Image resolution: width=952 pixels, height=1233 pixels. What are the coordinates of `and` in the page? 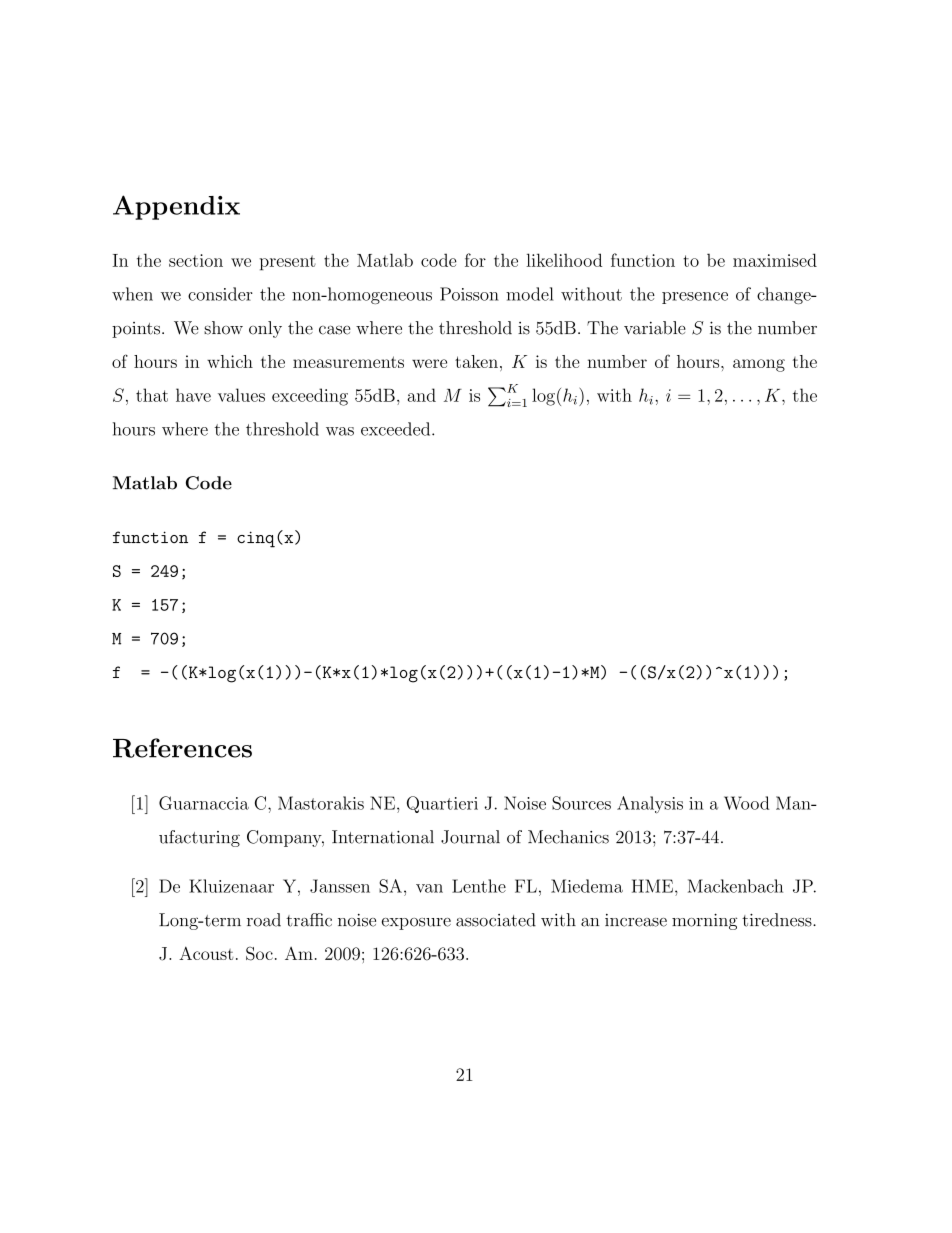 It's located at (421, 395).
